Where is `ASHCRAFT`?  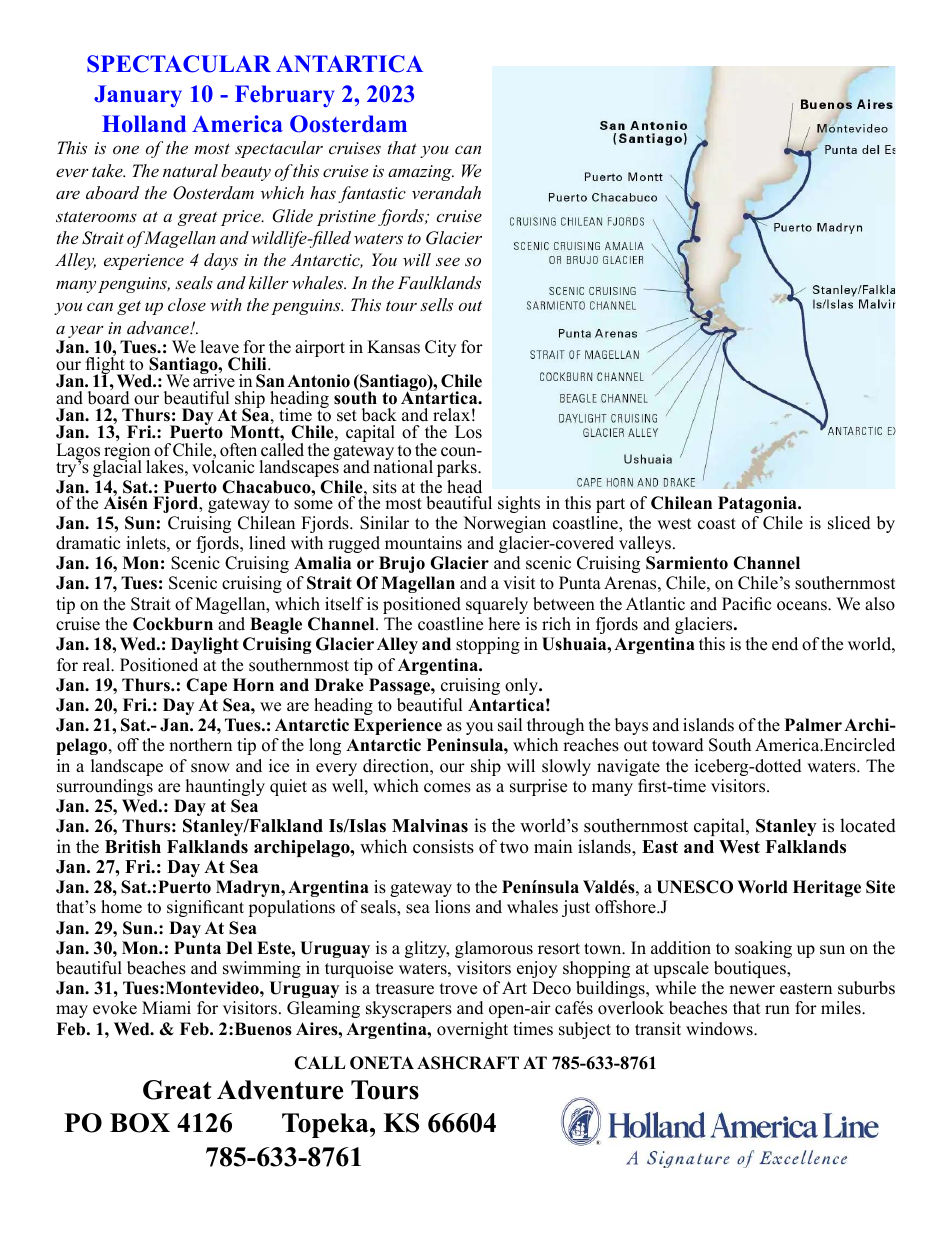
ASHCRAFT is located at coordinates (468, 1063).
